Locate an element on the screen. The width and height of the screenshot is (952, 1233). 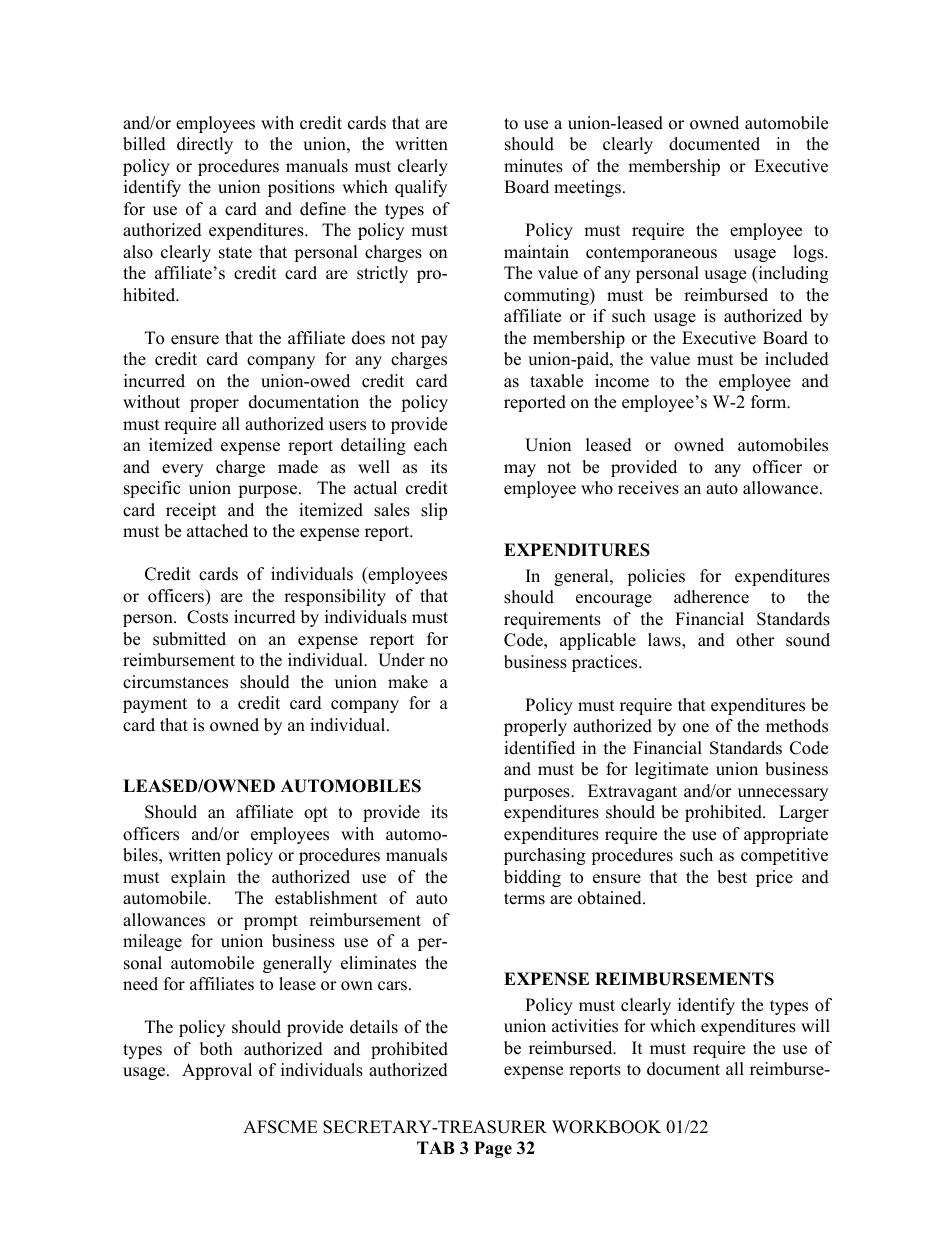
terms is located at coordinates (524, 899).
